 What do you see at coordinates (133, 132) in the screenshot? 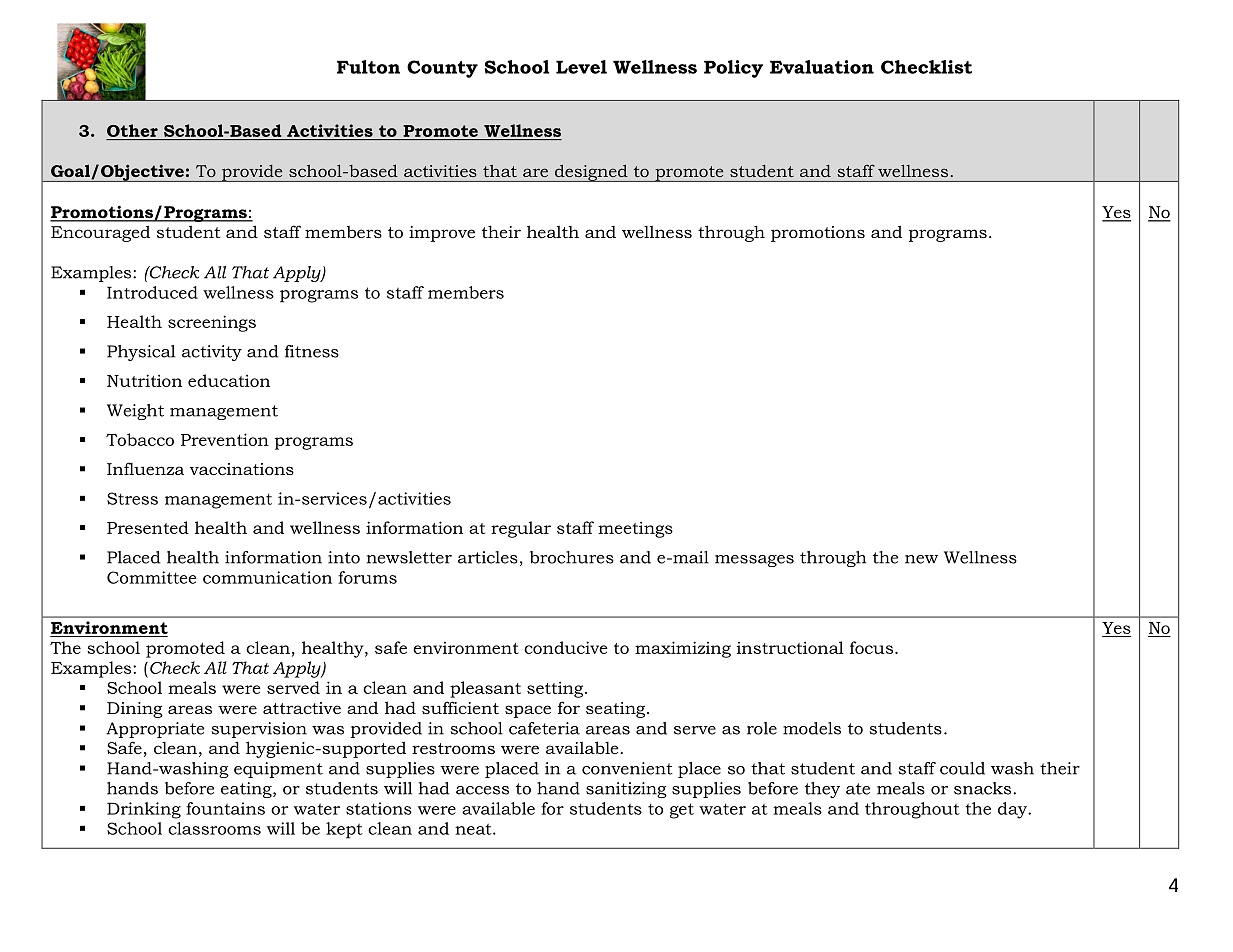
I see `Other` at bounding box center [133, 132].
